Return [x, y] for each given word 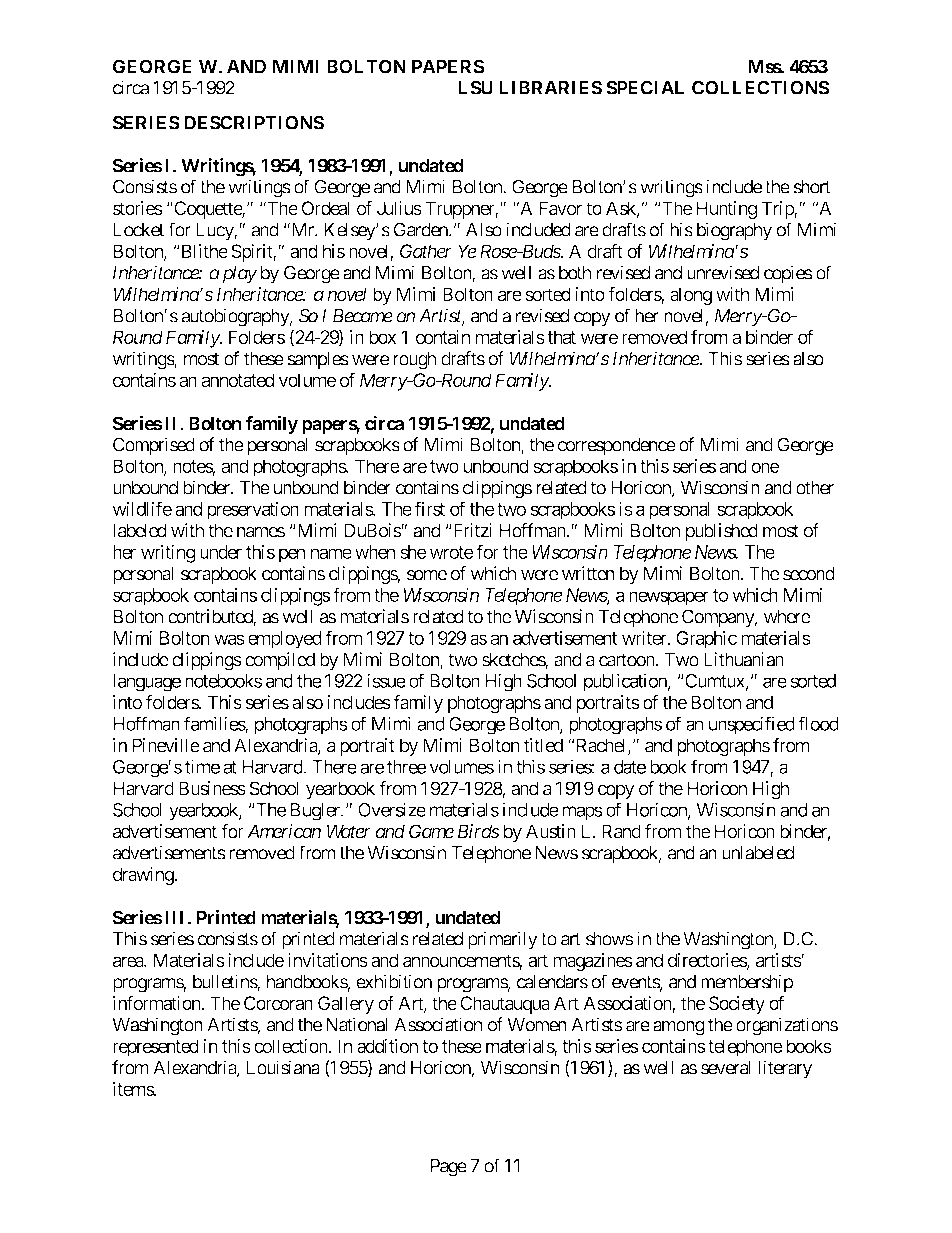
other [815, 488]
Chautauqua [505, 1005]
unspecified [752, 725]
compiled [280, 661]
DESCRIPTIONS [254, 122]
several [726, 1068]
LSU [475, 87]
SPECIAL [645, 87]
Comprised [154, 446]
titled [543, 745]
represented [156, 1048]
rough [414, 361]
